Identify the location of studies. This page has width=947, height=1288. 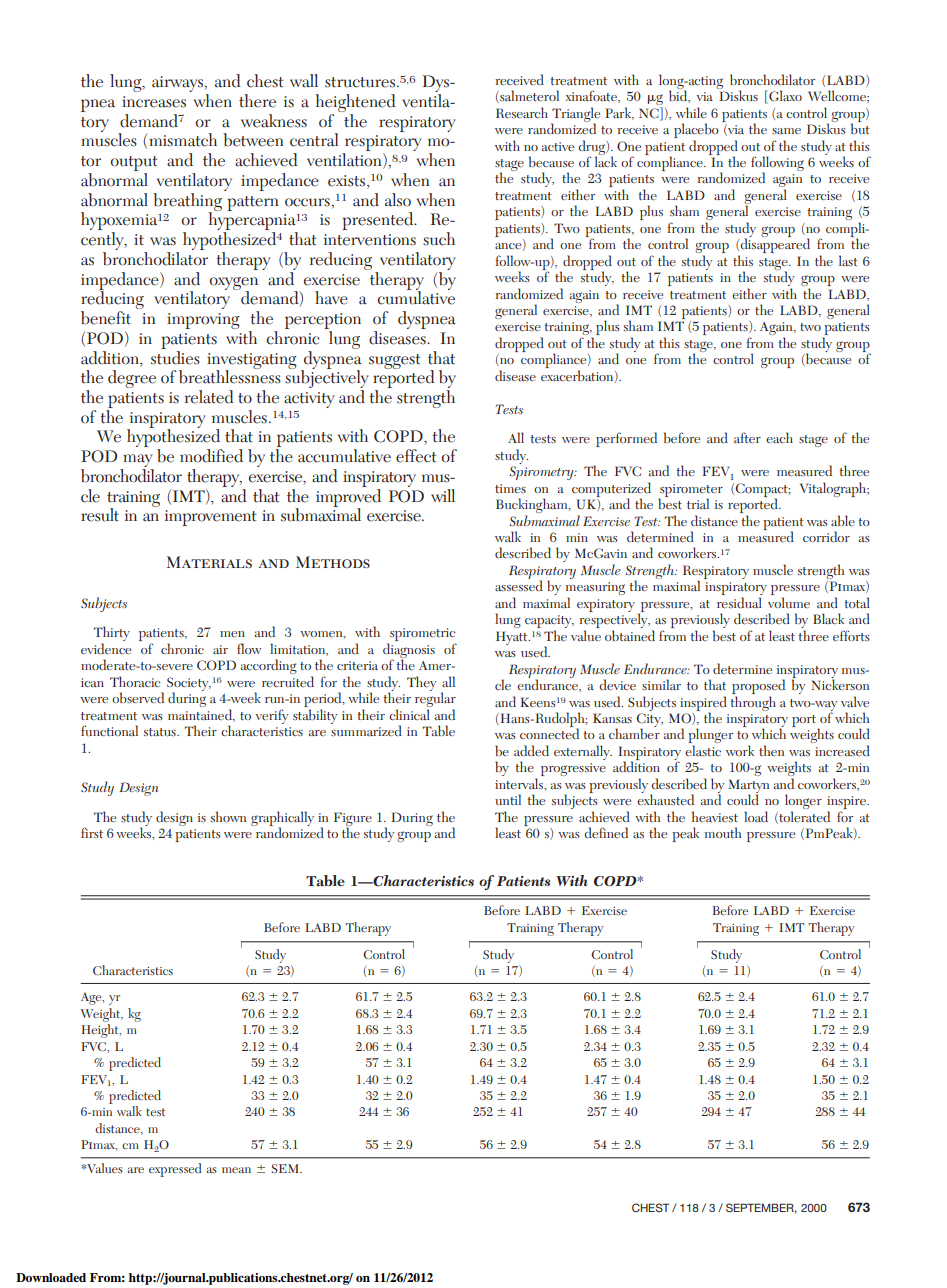
(175, 356).
